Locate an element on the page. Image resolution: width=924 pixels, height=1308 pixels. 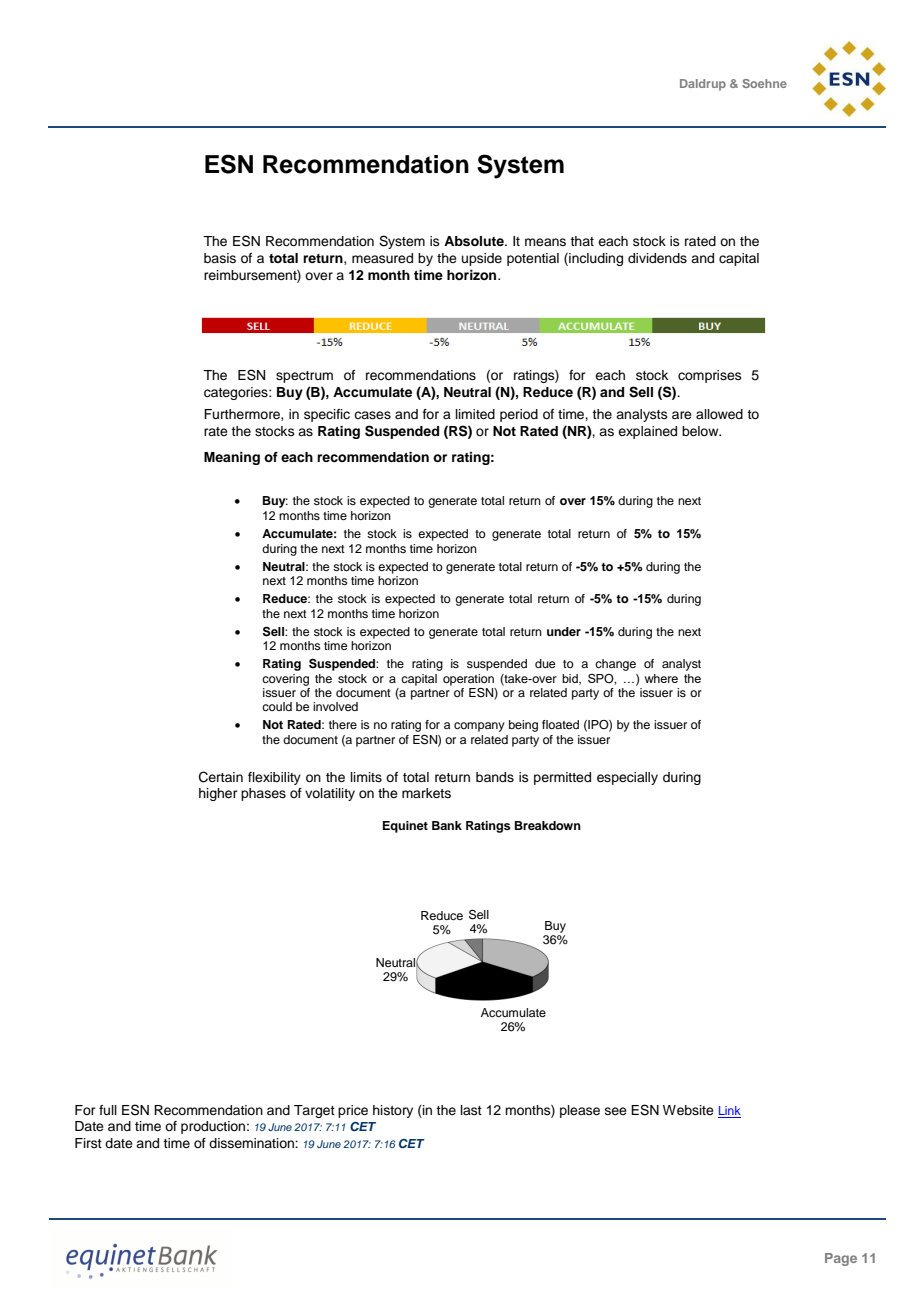
Certain is located at coordinates (221, 777).
